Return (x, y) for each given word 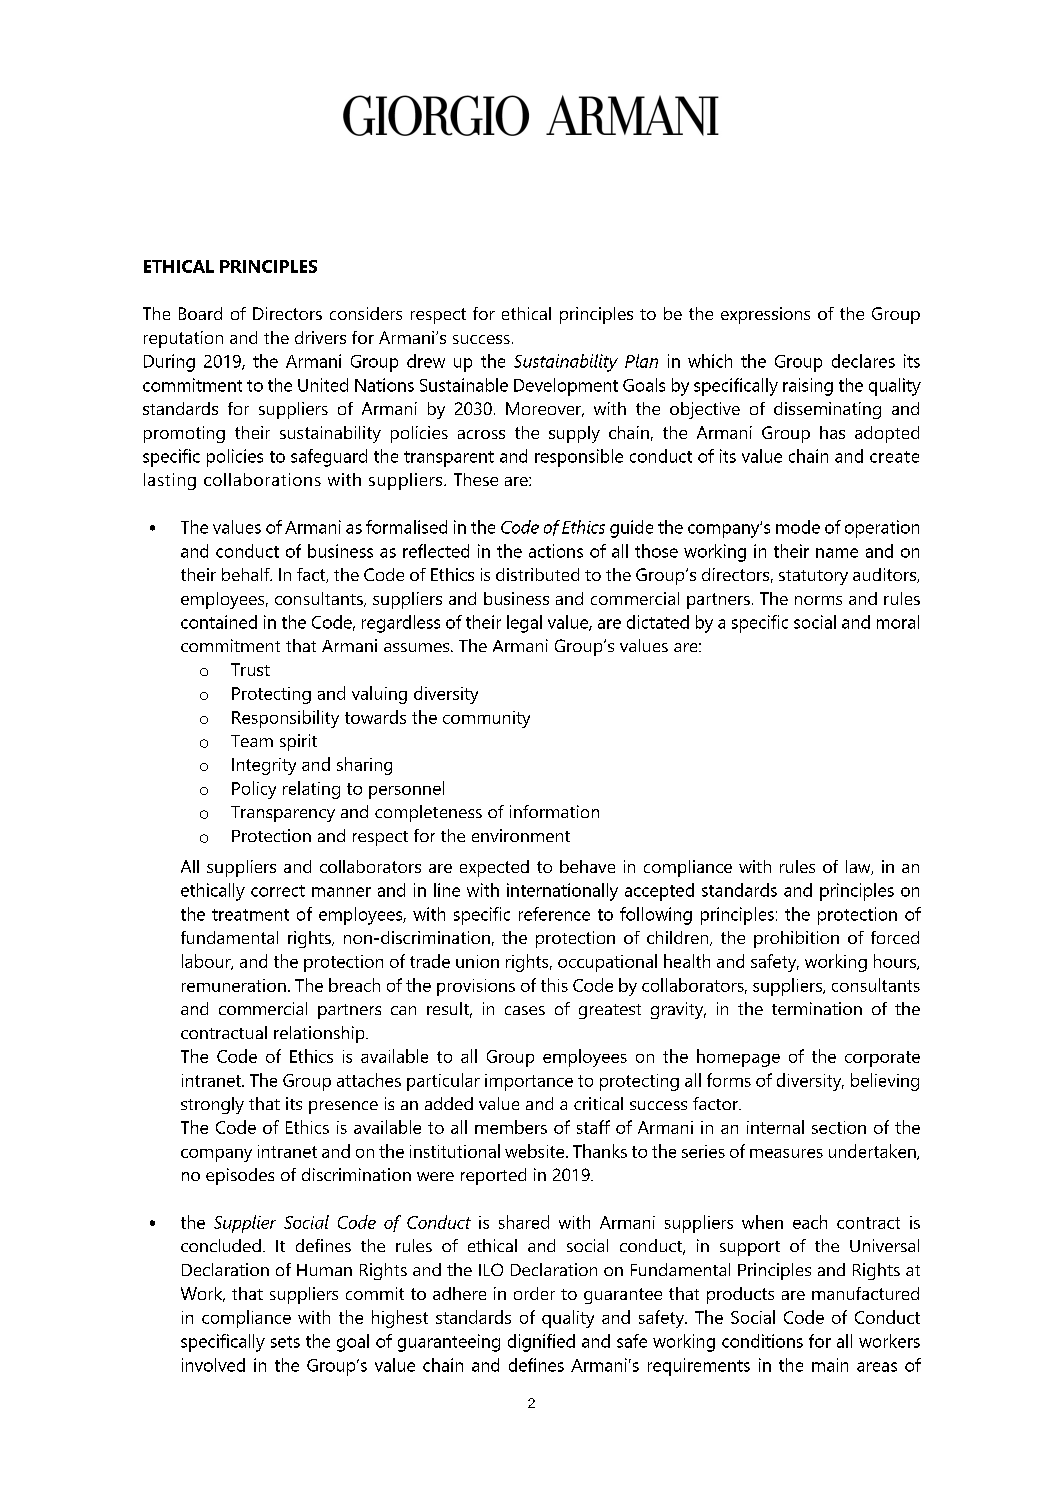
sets (285, 1342)
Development (566, 387)
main (830, 1365)
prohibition (796, 939)
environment (521, 835)
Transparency (283, 814)
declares (863, 361)
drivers (320, 337)
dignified (541, 1343)
